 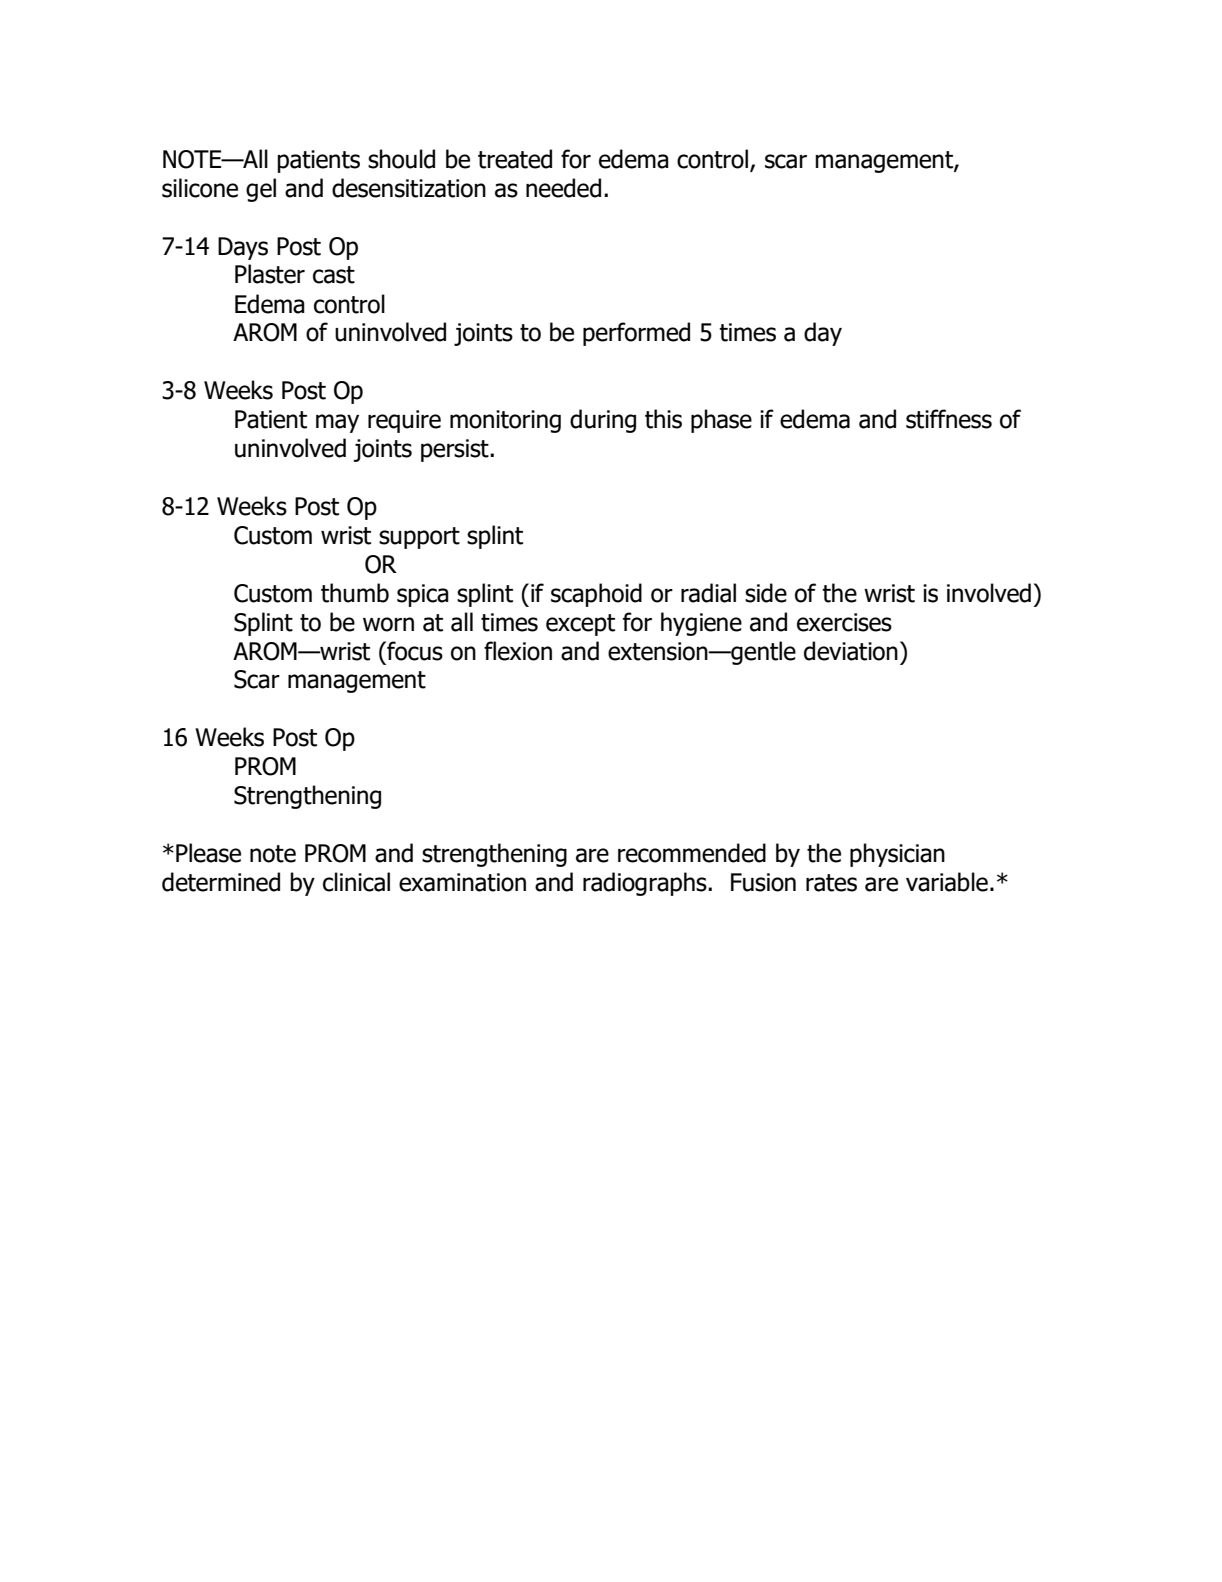 What do you see at coordinates (515, 159) in the document?
I see `treated` at bounding box center [515, 159].
